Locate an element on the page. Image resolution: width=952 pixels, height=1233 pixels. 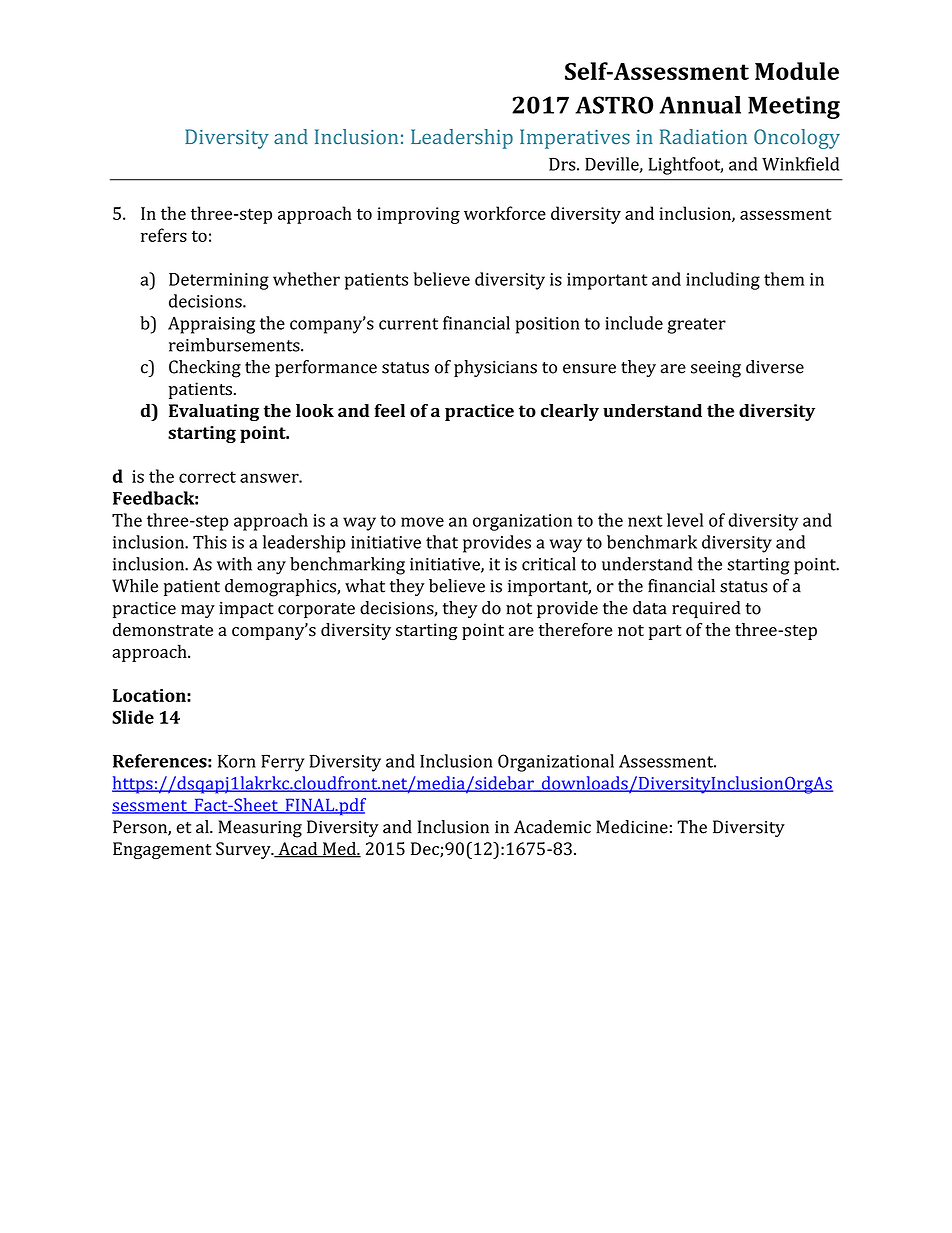
Measuring is located at coordinates (260, 829).
